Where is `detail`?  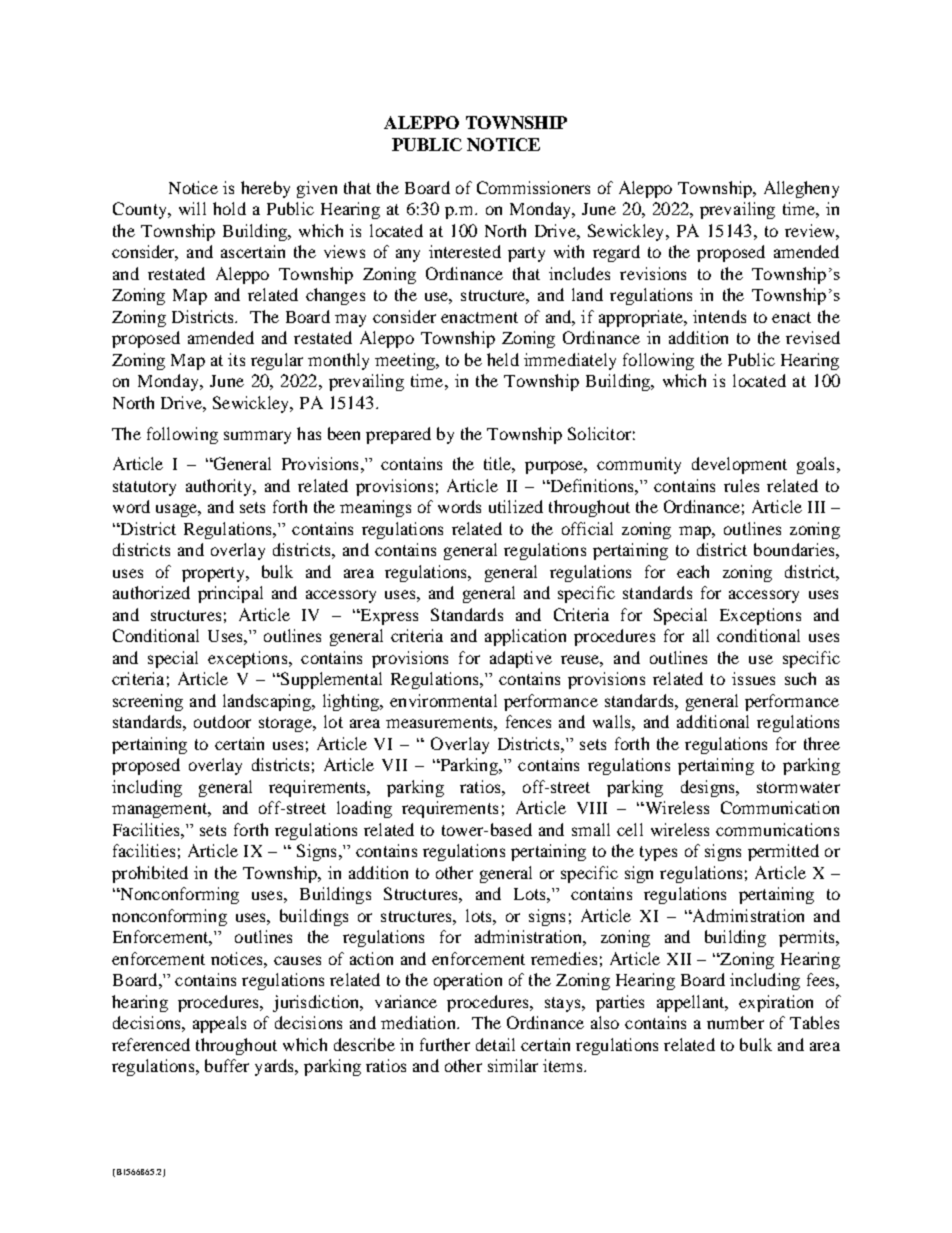 detail is located at coordinates (495, 1044).
